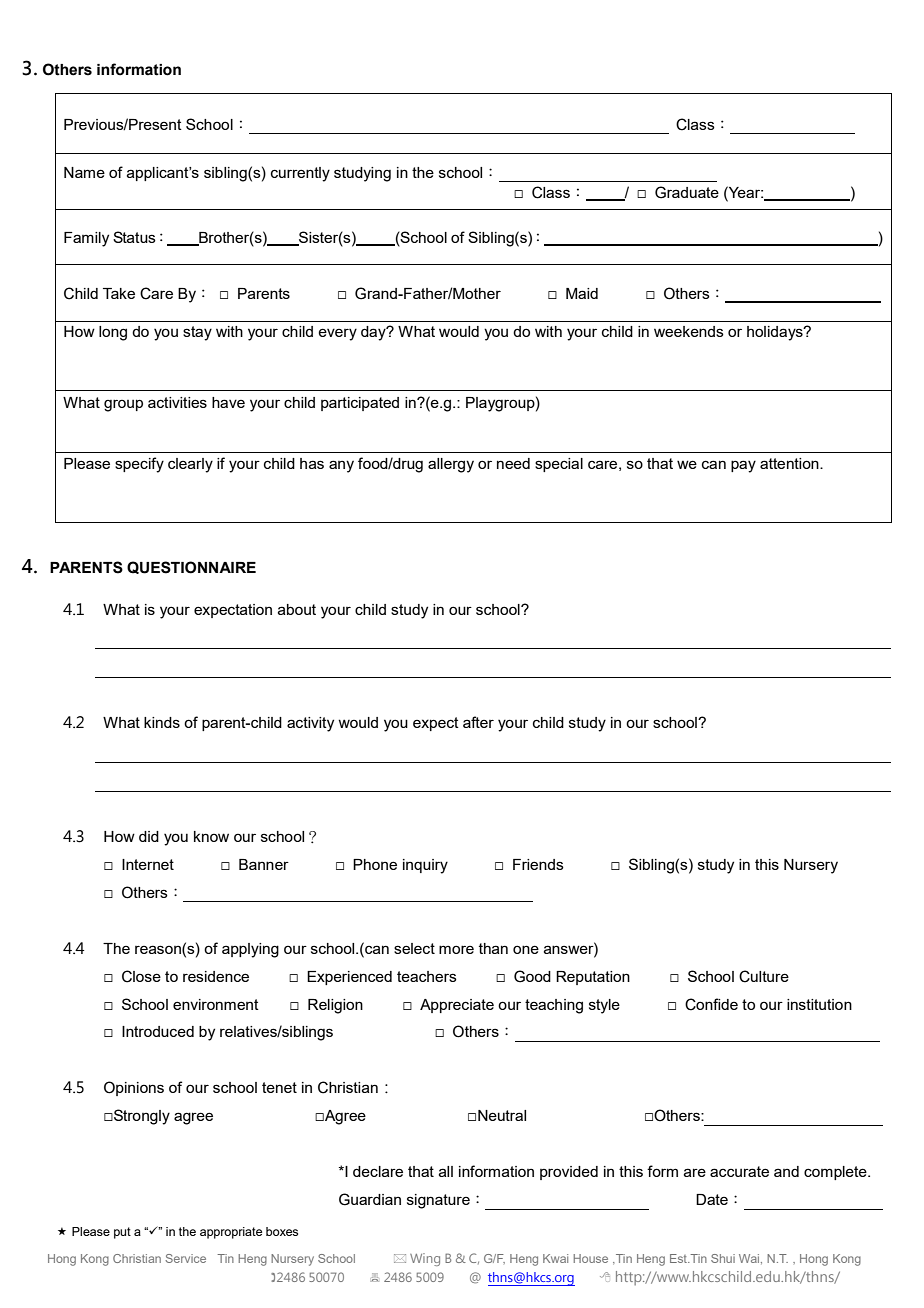 This page has width=924, height=1308. I want to click on pay, so click(743, 466).
